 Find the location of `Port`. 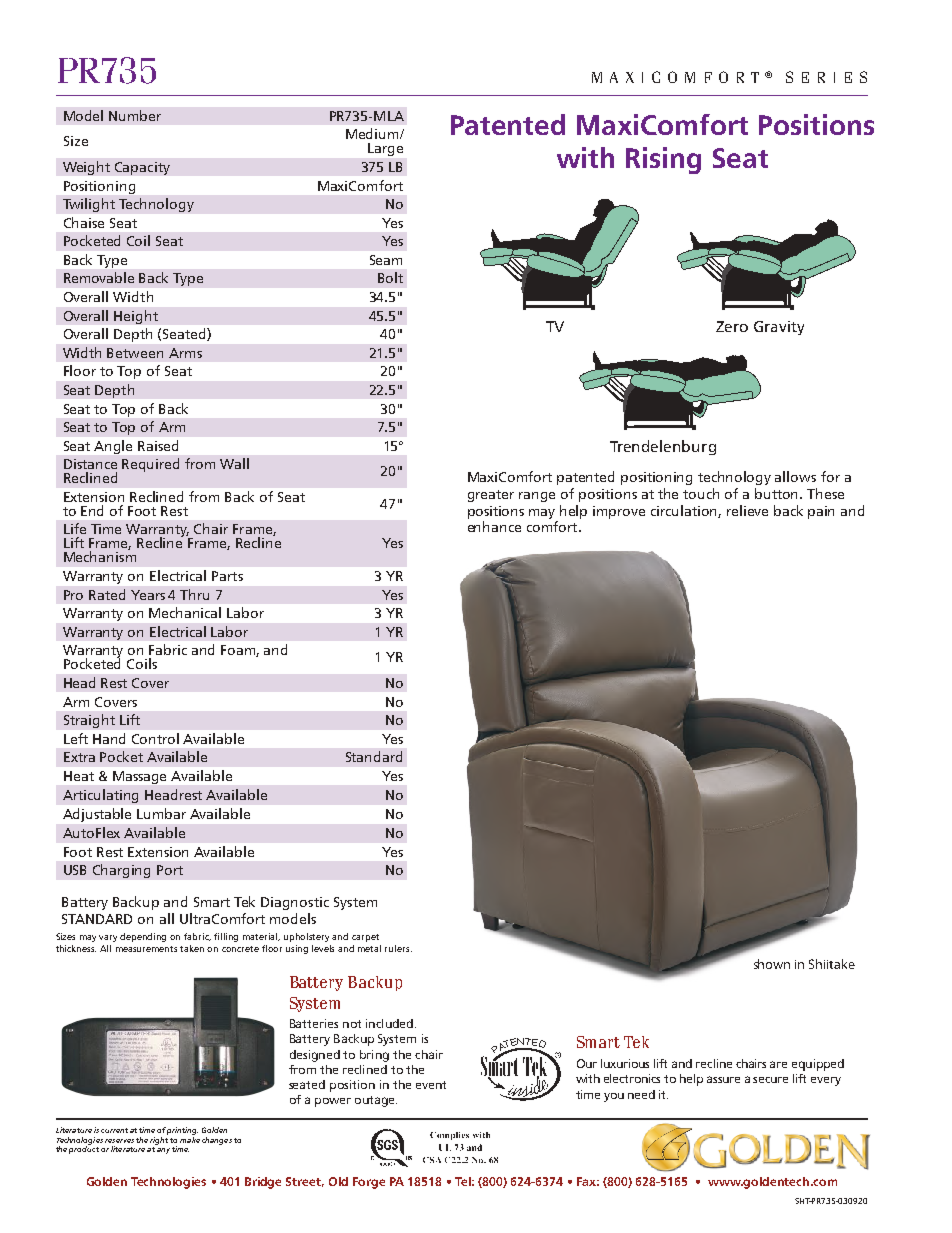

Port is located at coordinates (170, 870).
